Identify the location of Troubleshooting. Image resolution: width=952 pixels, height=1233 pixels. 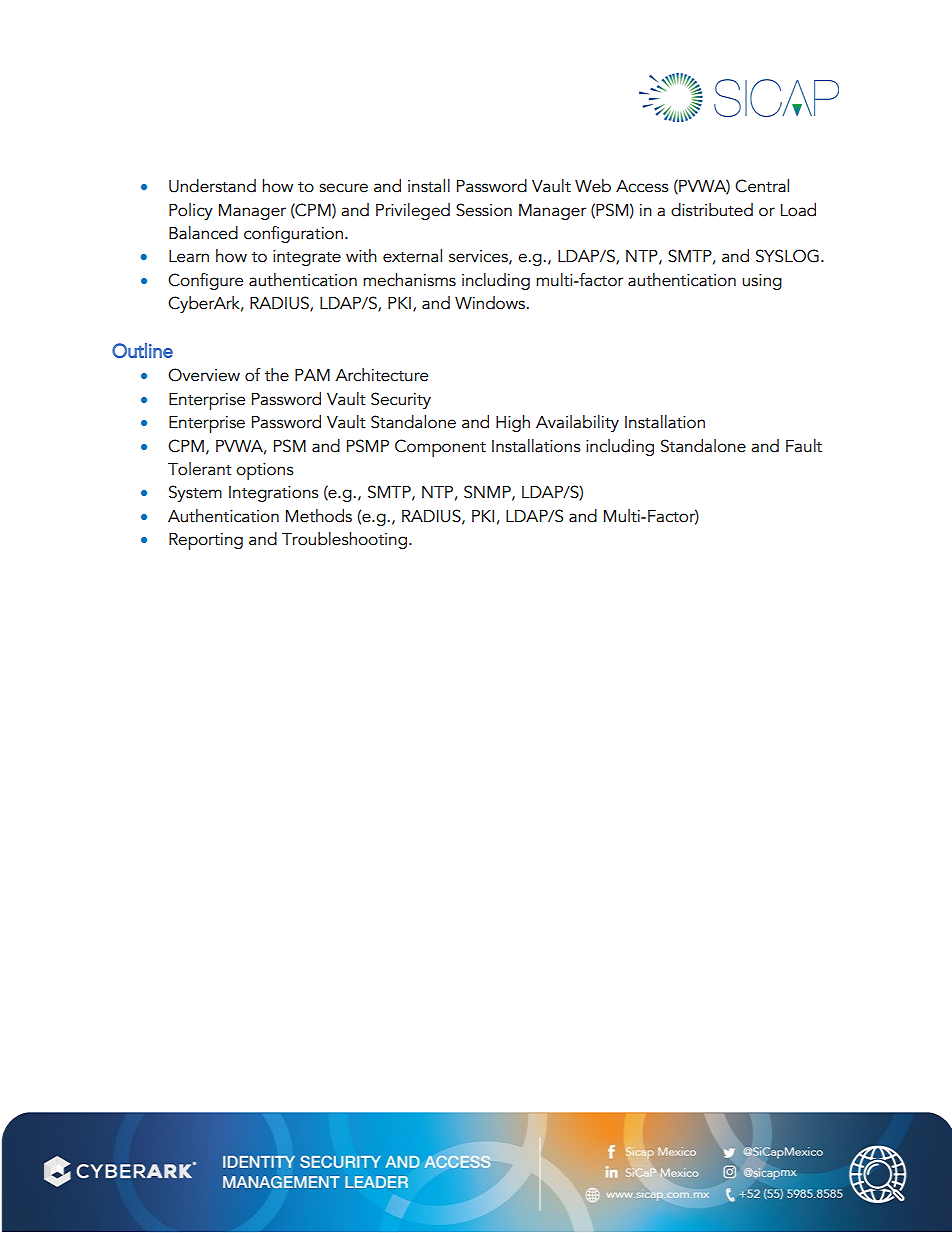
(344, 540).
